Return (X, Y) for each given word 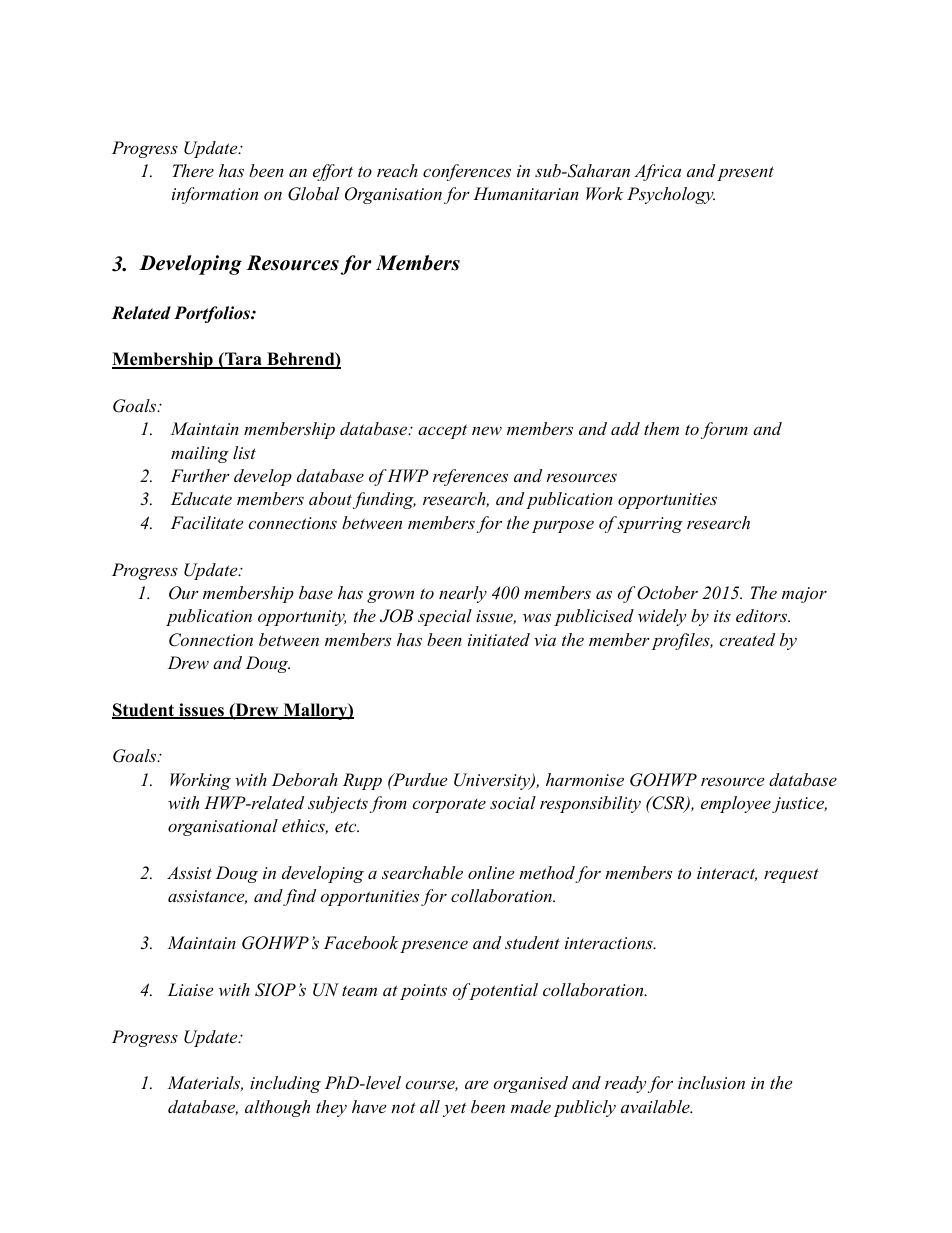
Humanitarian (526, 193)
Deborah (305, 779)
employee (737, 804)
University (493, 781)
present (745, 173)
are (476, 1084)
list (244, 452)
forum (724, 430)
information (215, 195)
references (470, 477)
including (285, 1084)
